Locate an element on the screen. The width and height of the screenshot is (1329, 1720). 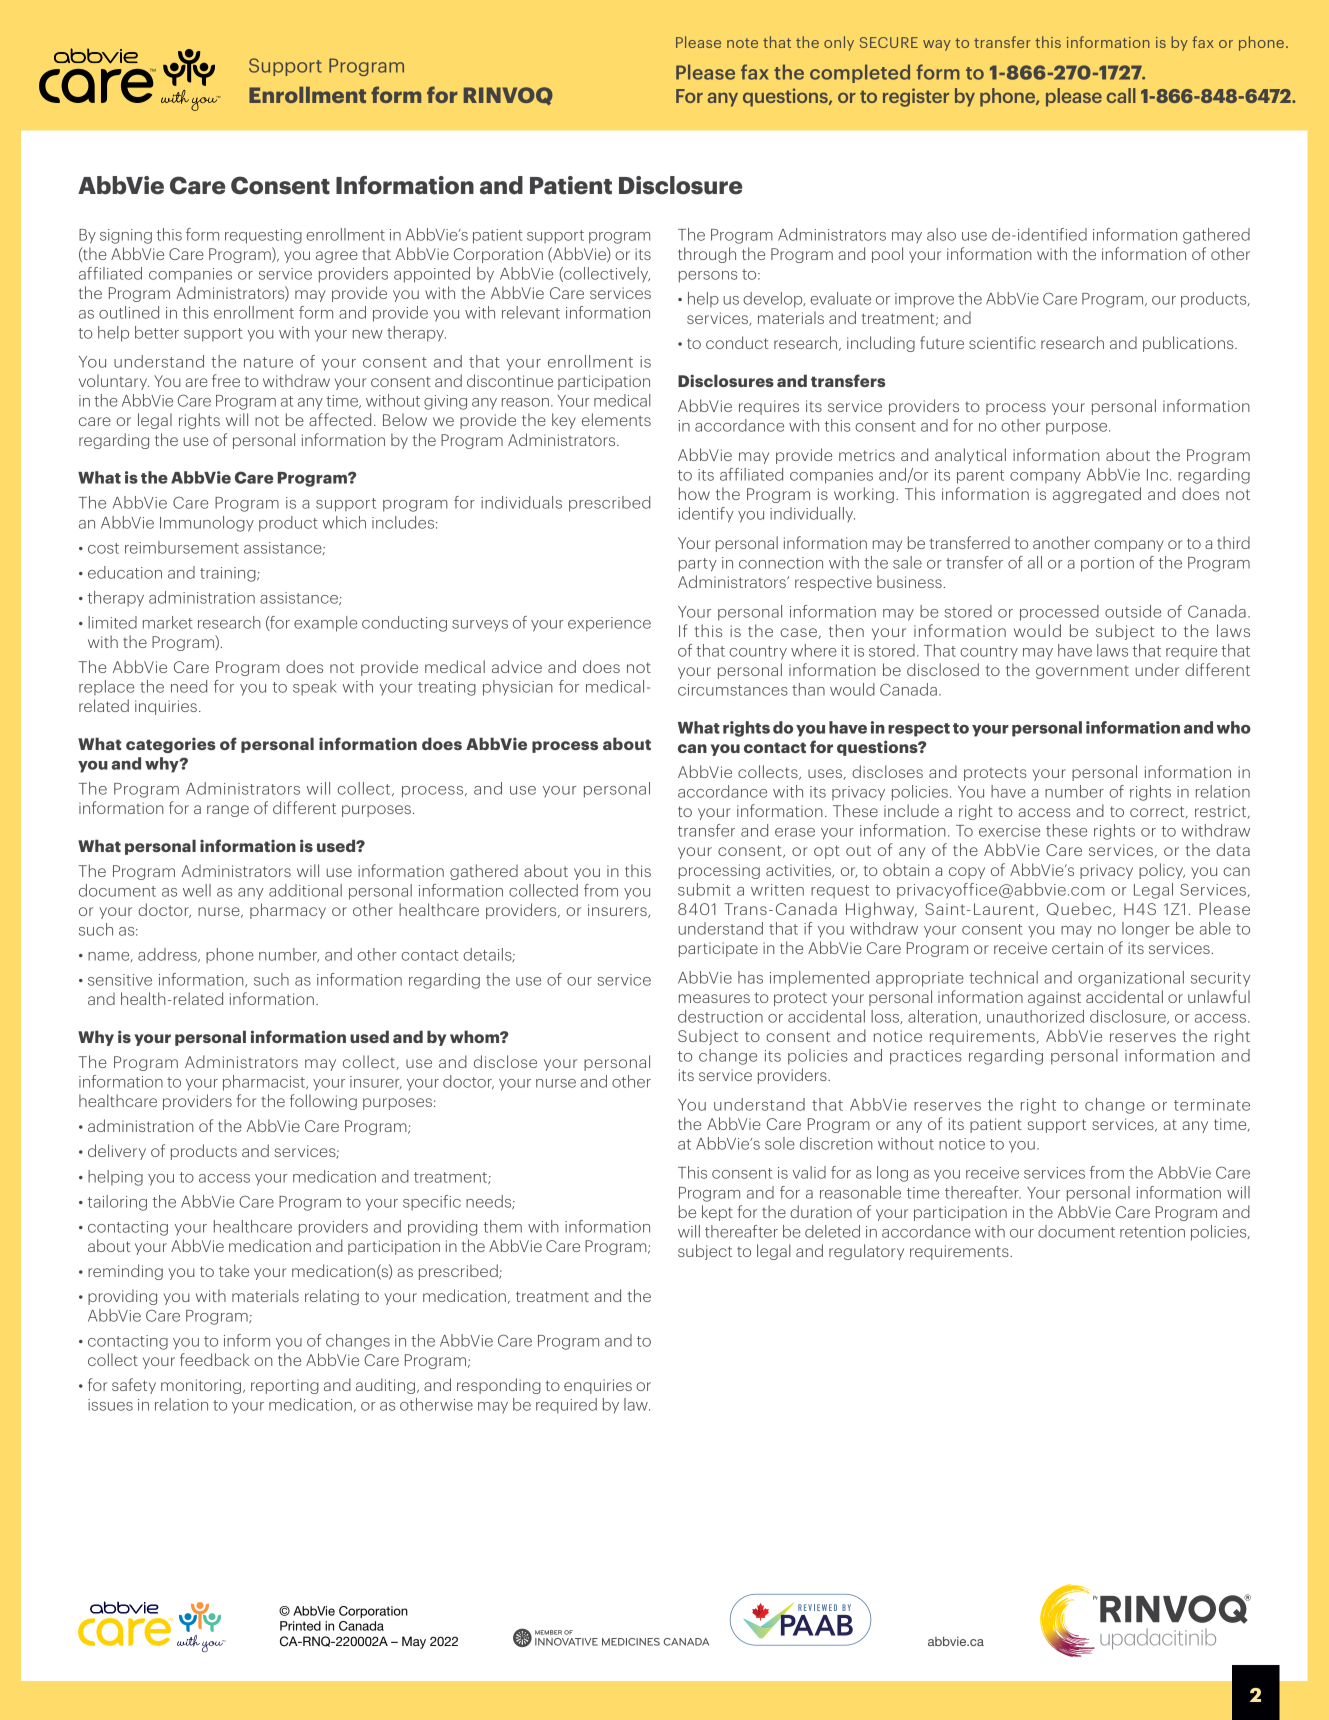
how is located at coordinates (694, 493).
